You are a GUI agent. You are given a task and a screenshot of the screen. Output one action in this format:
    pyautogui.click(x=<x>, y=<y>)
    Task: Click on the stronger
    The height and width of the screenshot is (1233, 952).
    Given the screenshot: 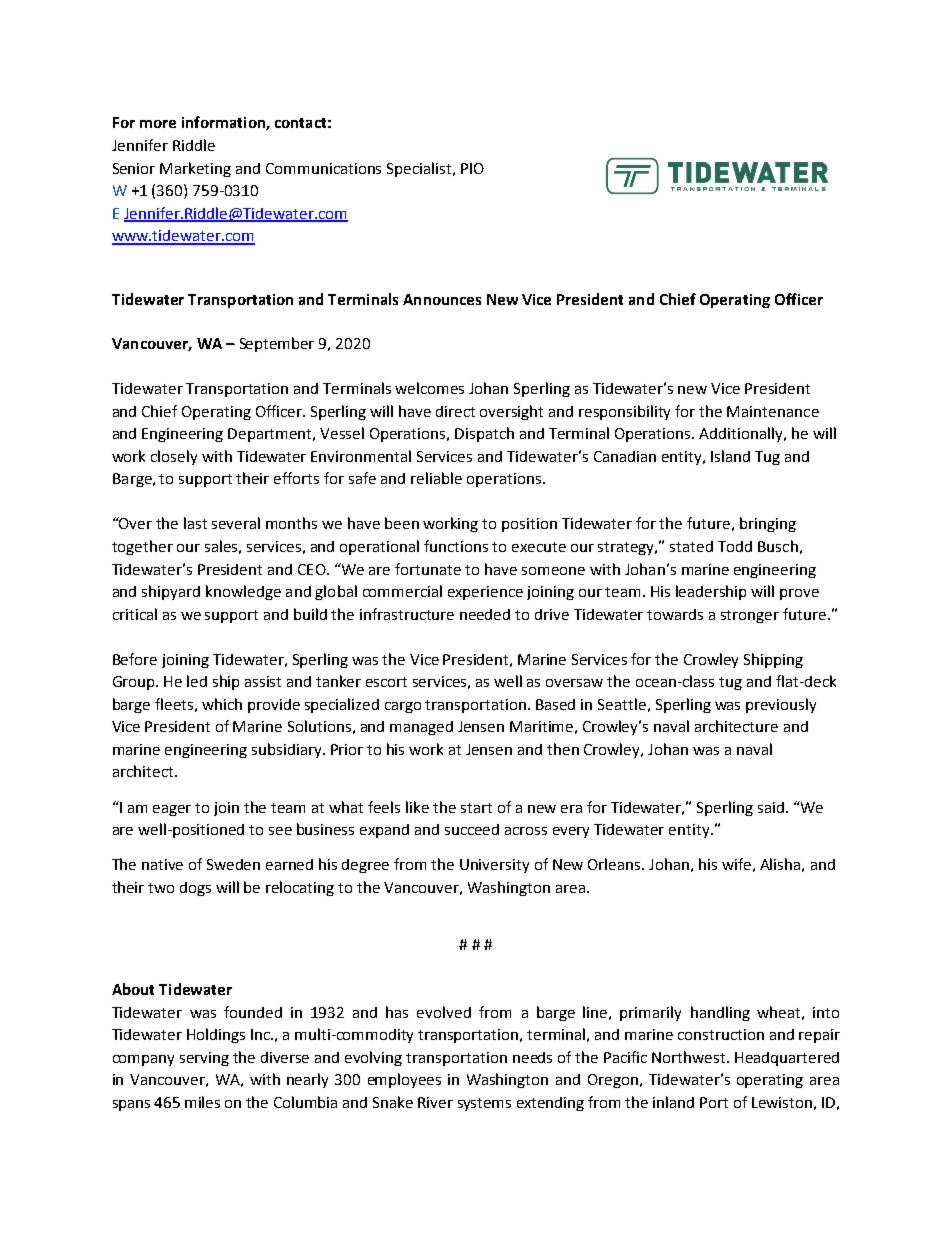 What is the action you would take?
    pyautogui.click(x=750, y=616)
